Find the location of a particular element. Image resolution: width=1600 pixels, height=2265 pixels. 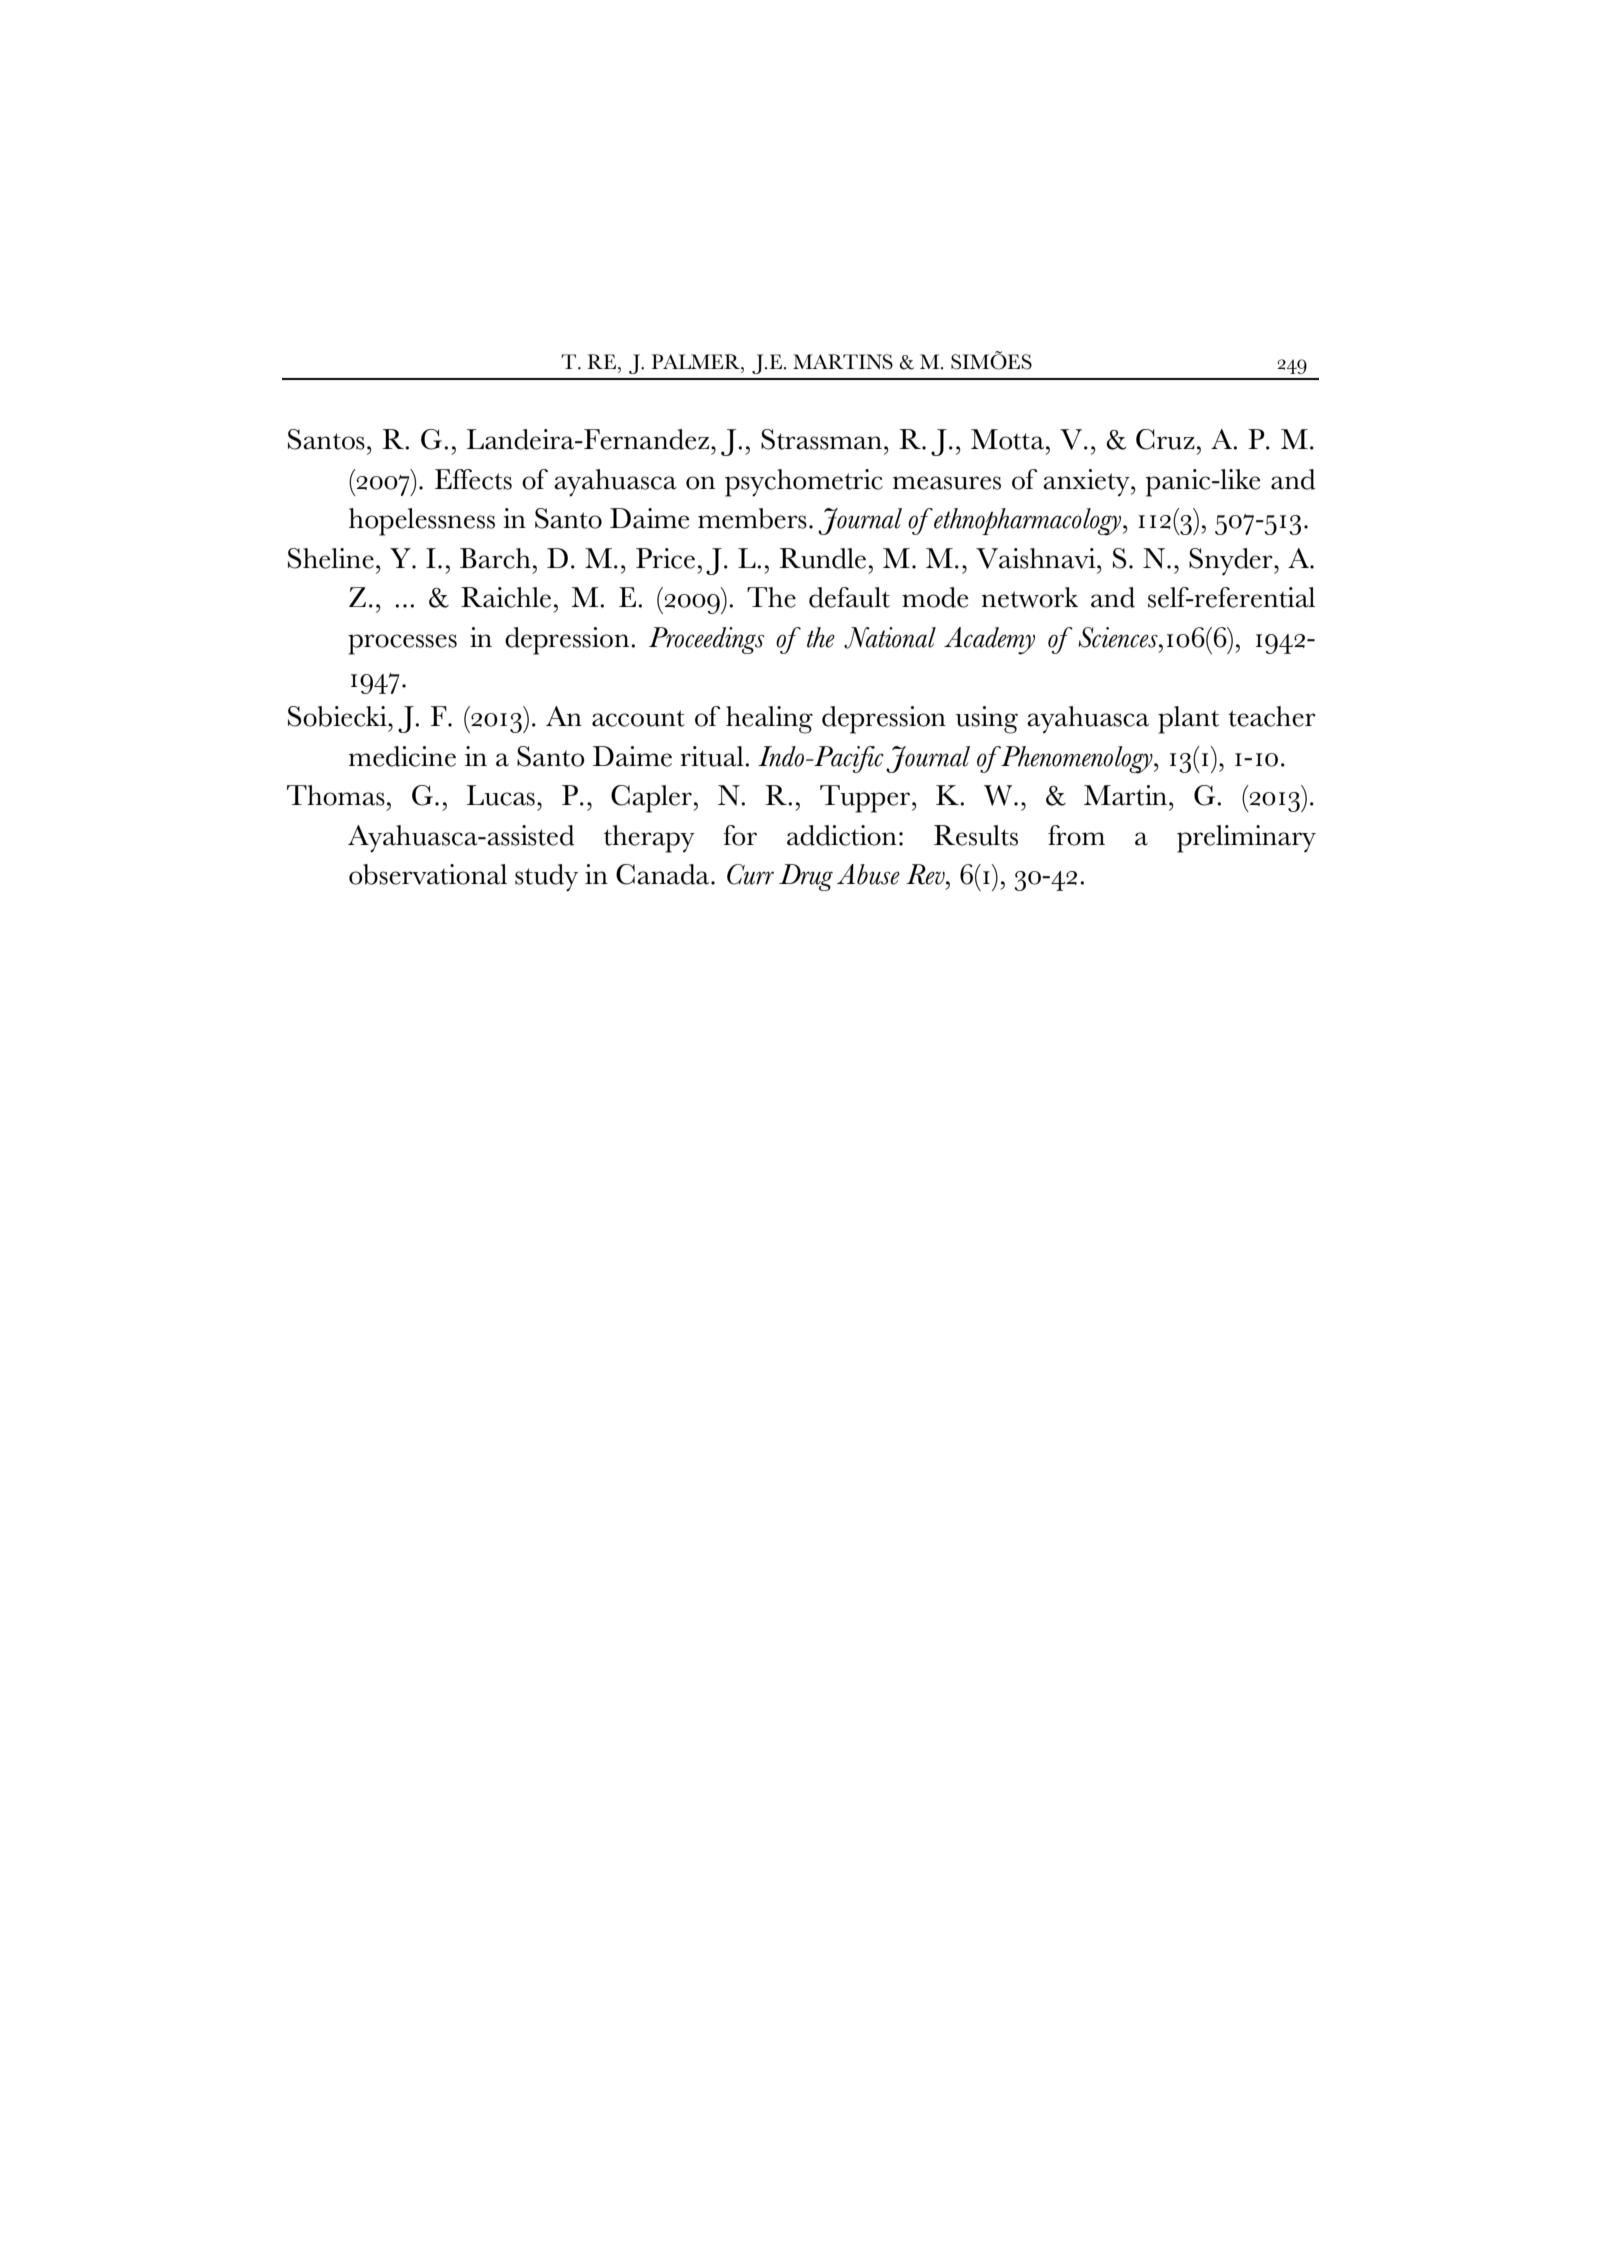

Drug is located at coordinates (806, 877).
